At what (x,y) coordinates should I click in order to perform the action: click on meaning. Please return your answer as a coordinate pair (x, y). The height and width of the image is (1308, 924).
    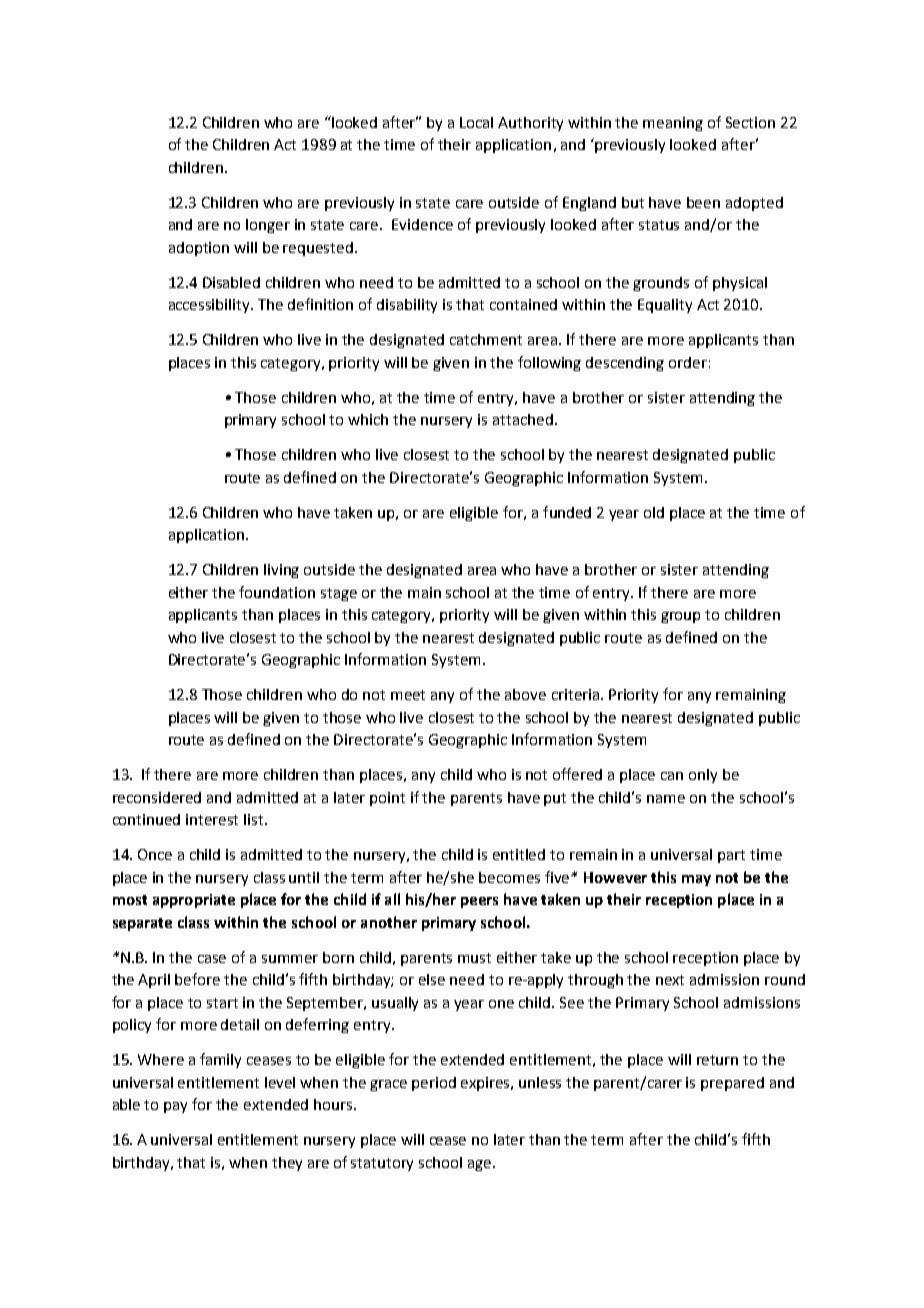
    Looking at the image, I should click on (673, 124).
